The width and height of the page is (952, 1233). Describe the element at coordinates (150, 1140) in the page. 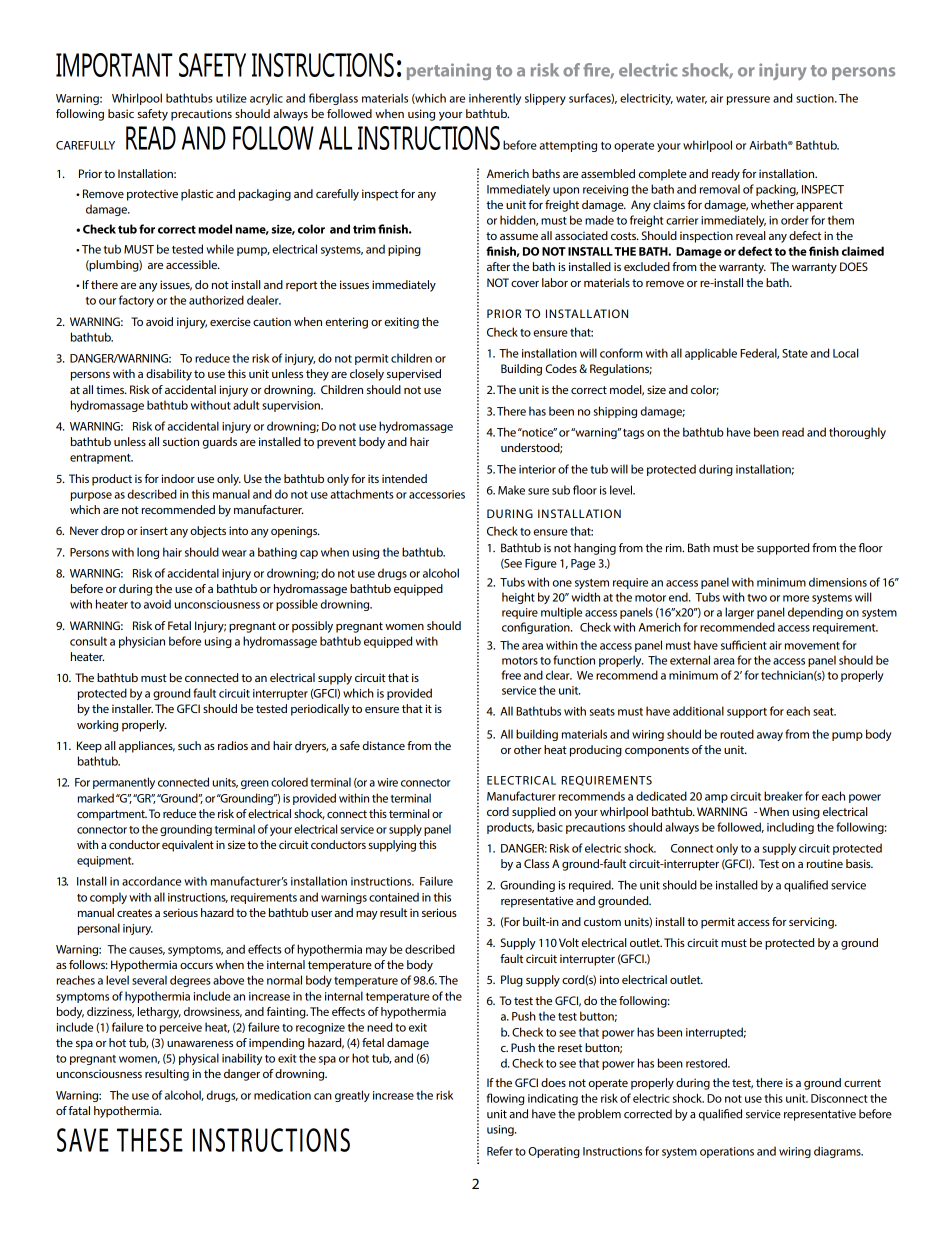

I see `THESE` at that location.
